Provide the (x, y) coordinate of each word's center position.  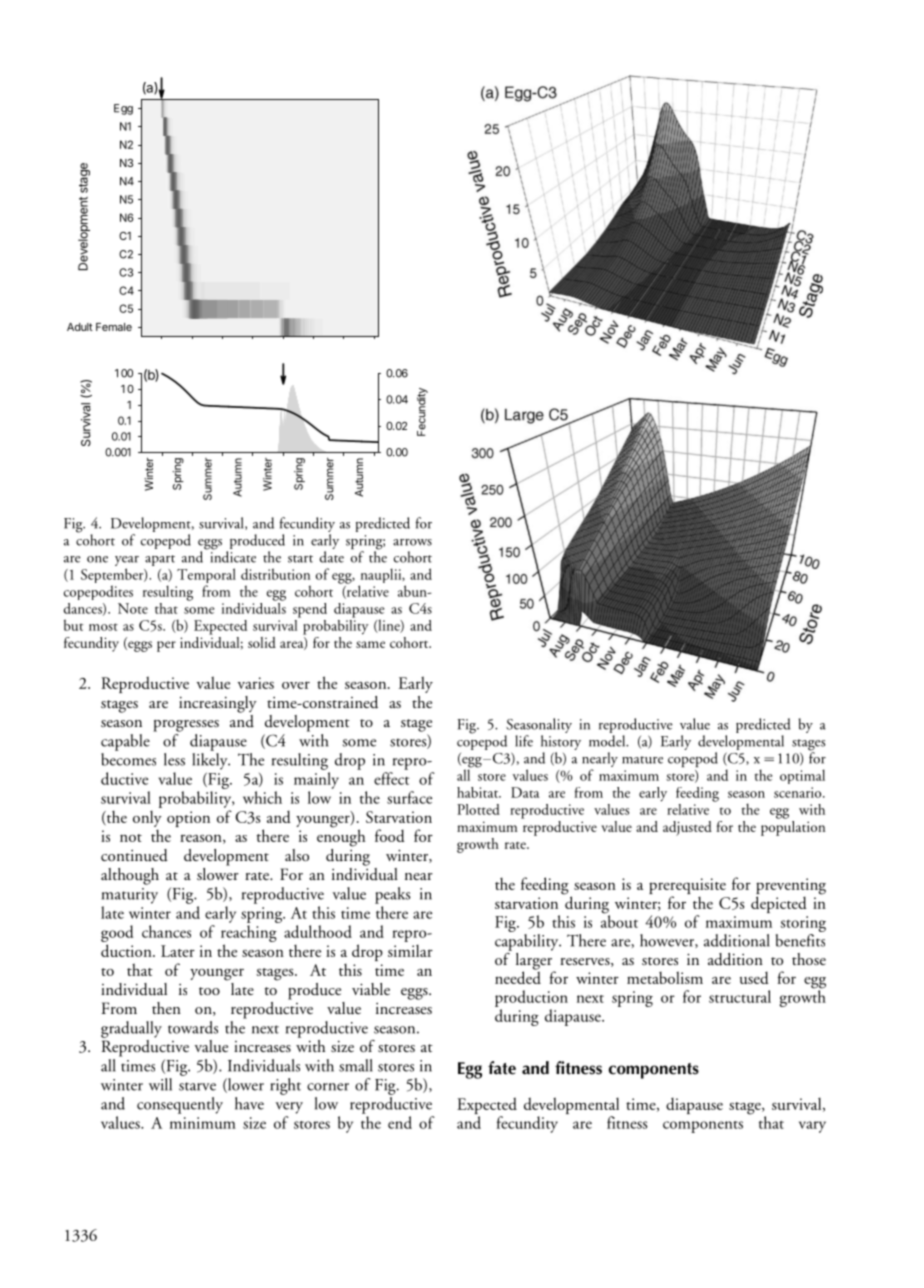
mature (642, 760)
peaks (393, 895)
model (608, 741)
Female (114, 327)
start (300, 559)
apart (160, 560)
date (332, 557)
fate (502, 1068)
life (524, 741)
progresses (186, 726)
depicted (779, 904)
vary (812, 1127)
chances (166, 931)
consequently (180, 1105)
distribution (275, 574)
